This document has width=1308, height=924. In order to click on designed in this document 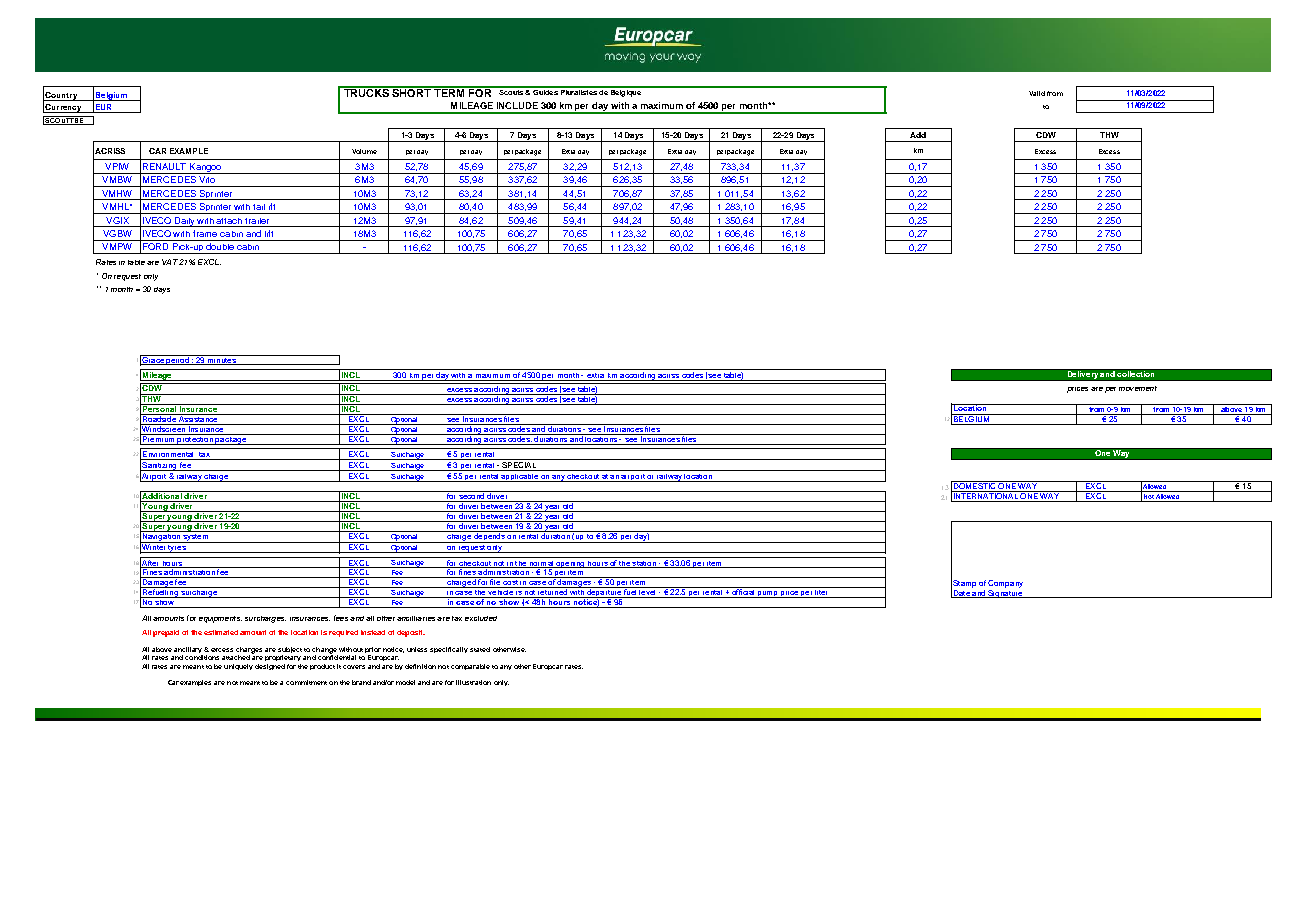, I will do `click(270, 667)`.
